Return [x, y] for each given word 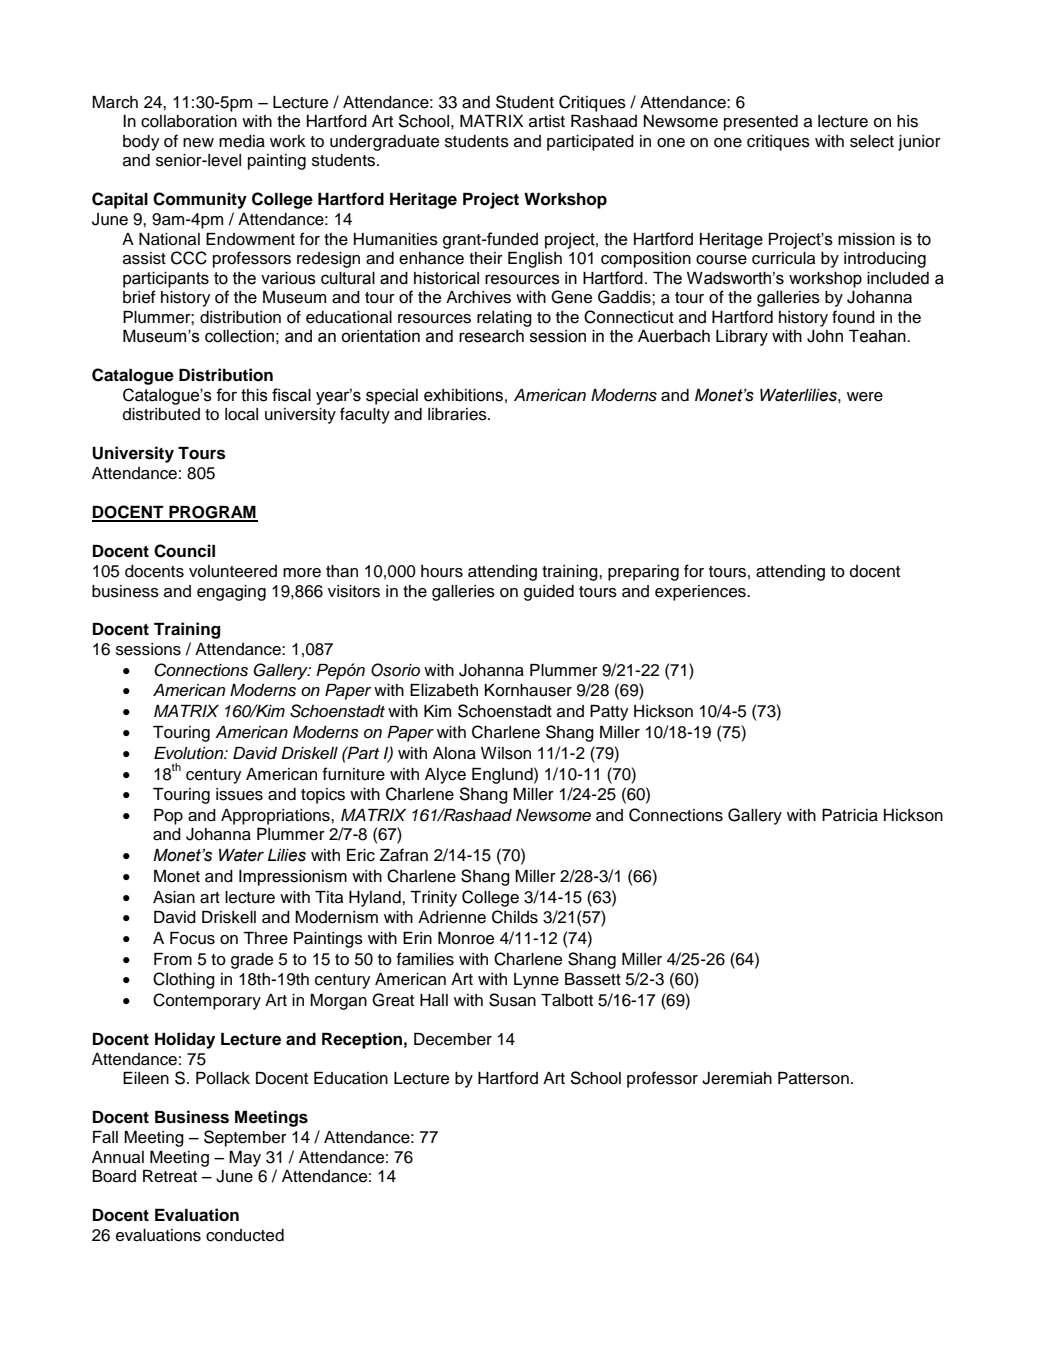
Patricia [850, 815]
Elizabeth [444, 690]
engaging [231, 593]
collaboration [189, 121]
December [453, 1039]
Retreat [170, 1176]
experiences [701, 593]
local [241, 414]
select [872, 141]
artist [547, 121]
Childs [515, 917]
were [865, 397]
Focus [192, 938]
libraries [458, 414]
